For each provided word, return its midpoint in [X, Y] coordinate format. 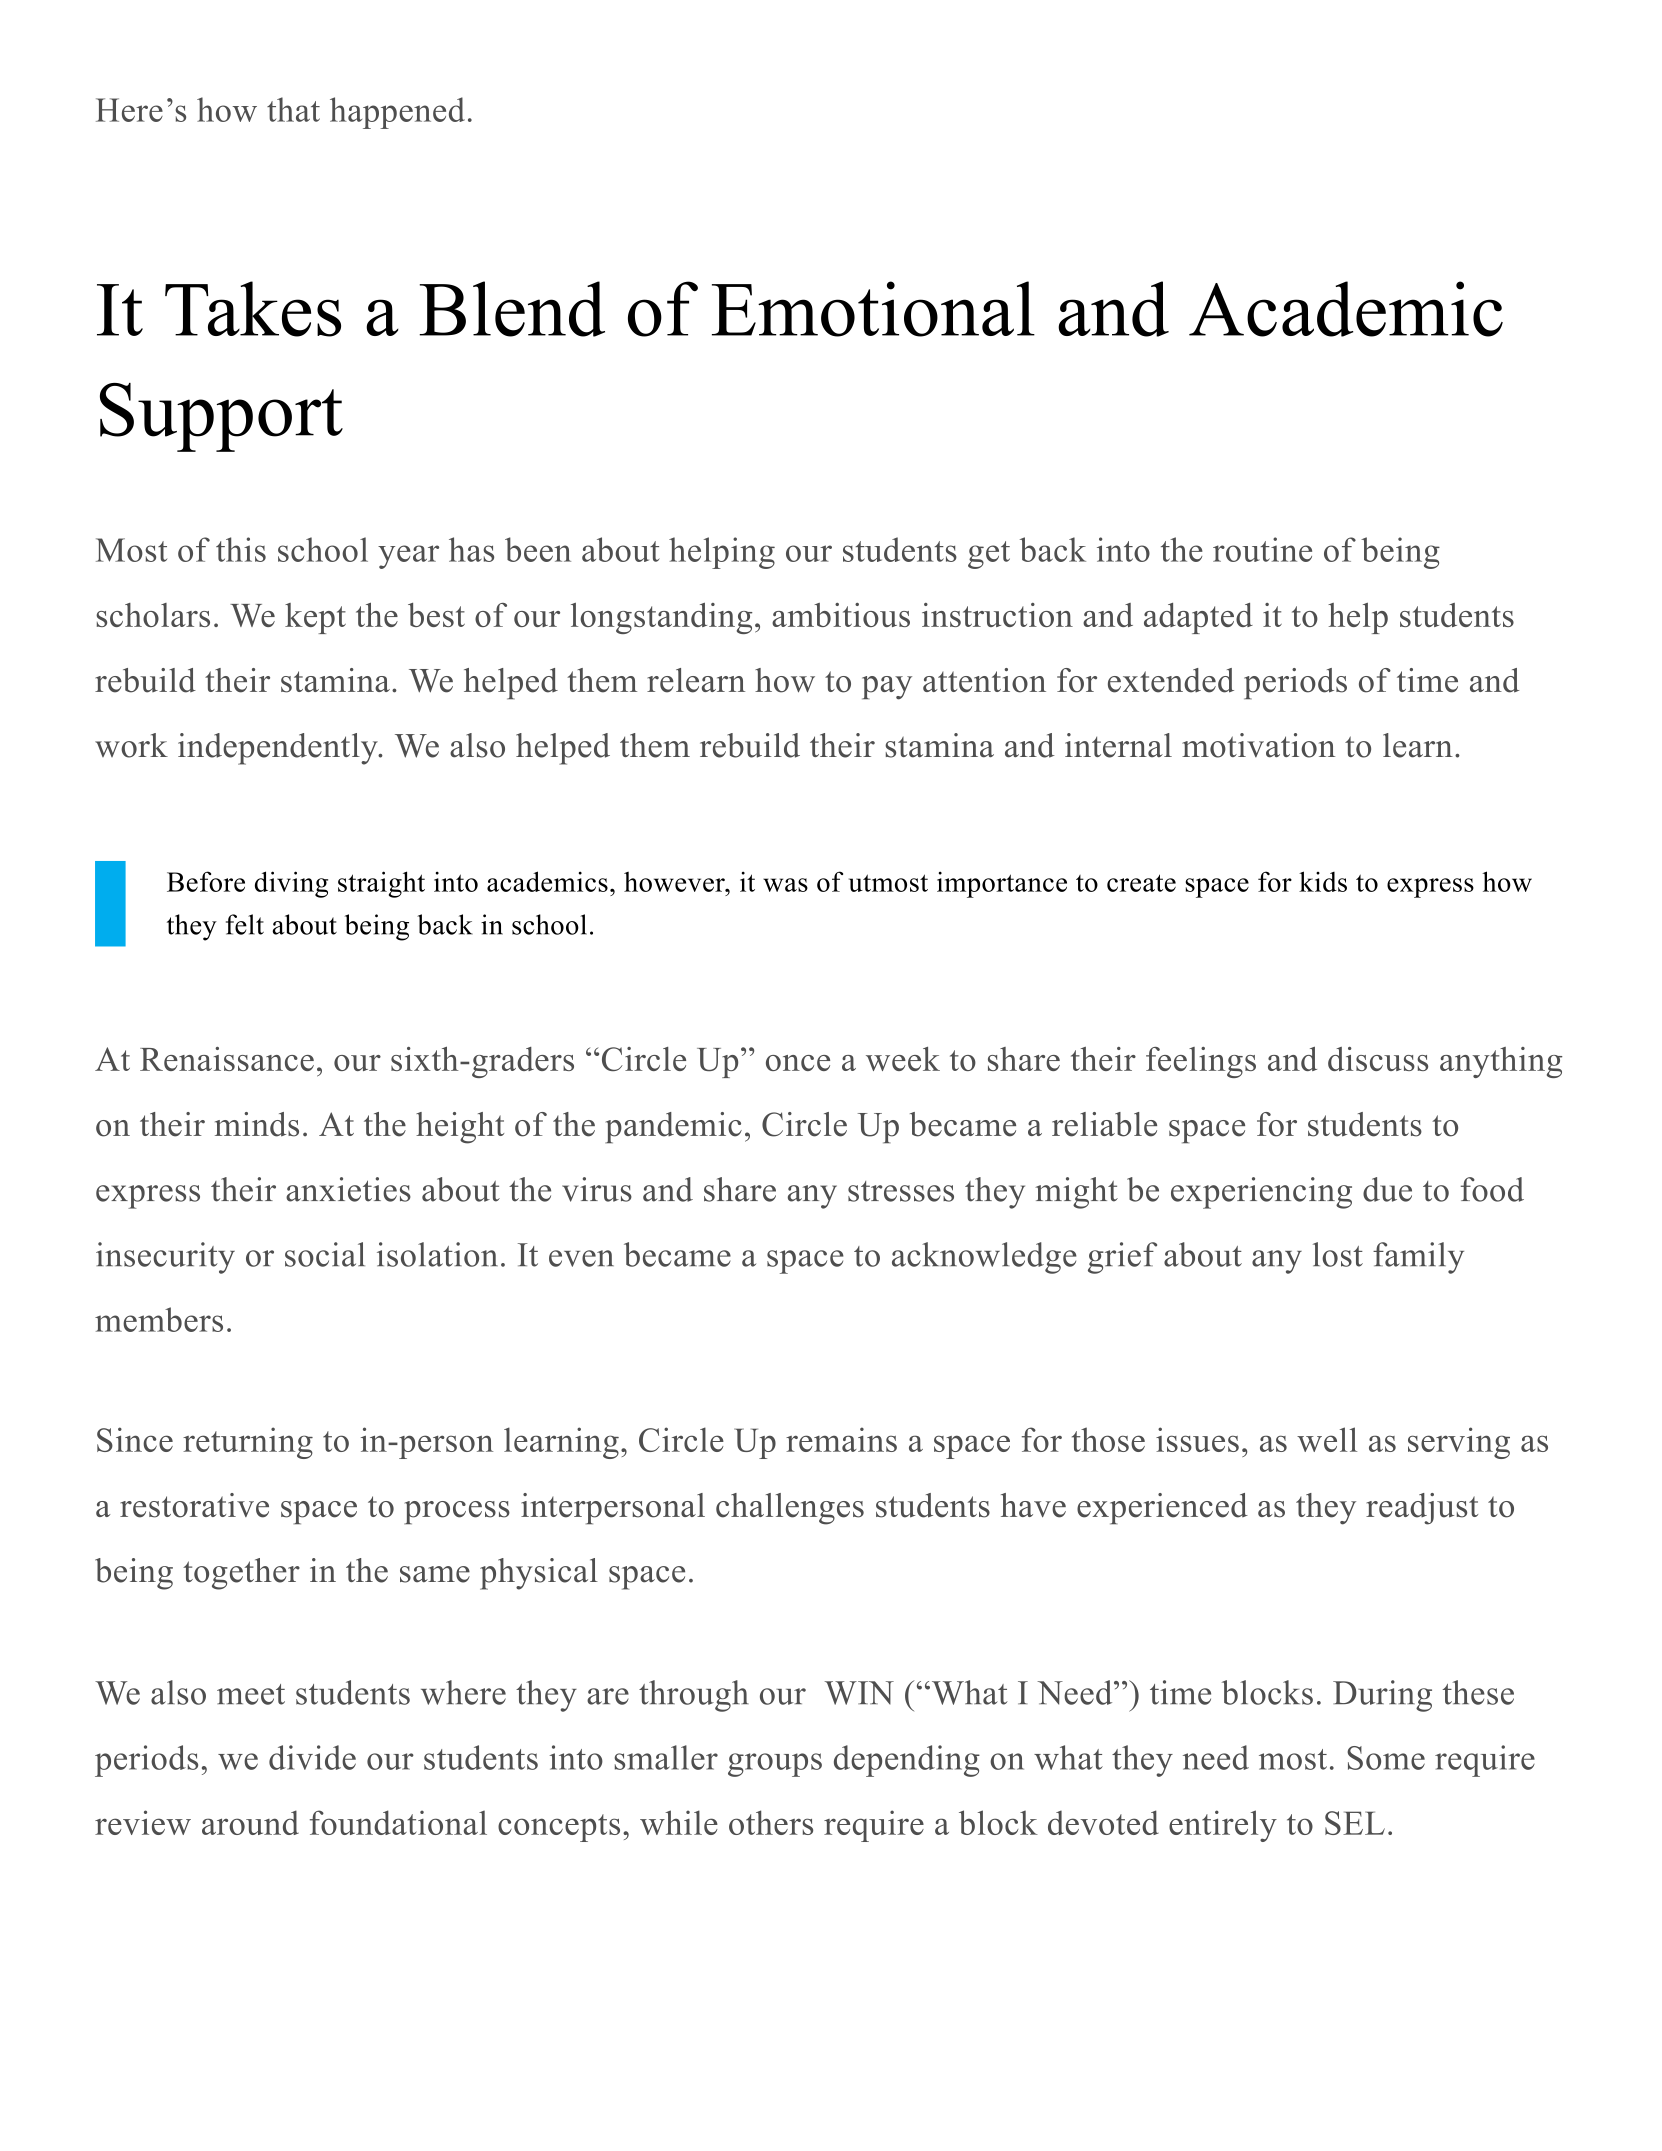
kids [1323, 881]
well [1327, 1439]
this [241, 549]
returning [248, 1443]
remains [841, 1439]
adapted [1198, 618]
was [785, 885]
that [293, 109]
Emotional [873, 309]
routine [1262, 549]
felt [245, 924]
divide [312, 1757]
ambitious [841, 615]
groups [775, 1765]
